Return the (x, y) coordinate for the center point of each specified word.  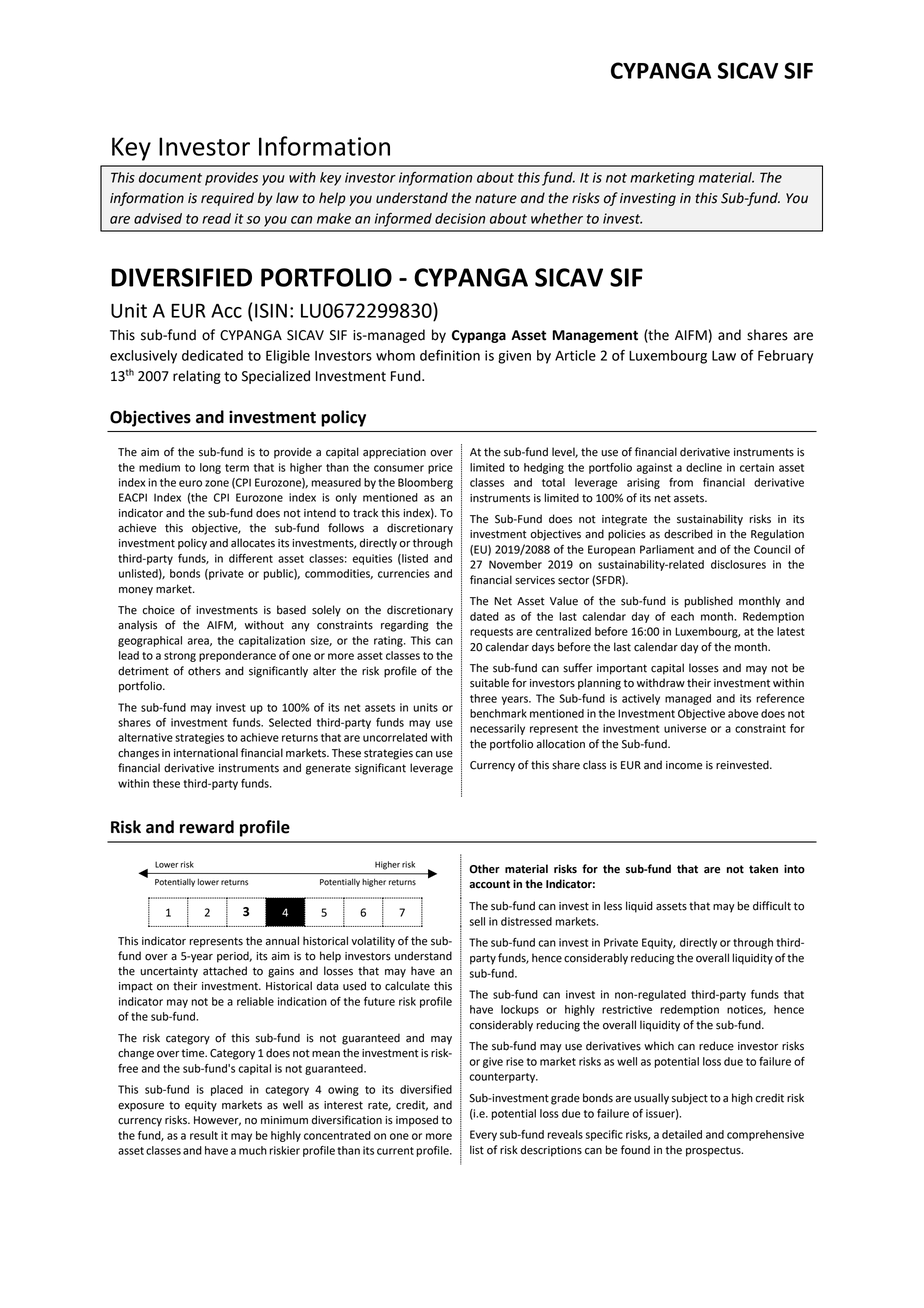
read (216, 218)
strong (180, 657)
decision (460, 218)
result (204, 1135)
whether (557, 218)
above (743, 713)
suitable (489, 683)
